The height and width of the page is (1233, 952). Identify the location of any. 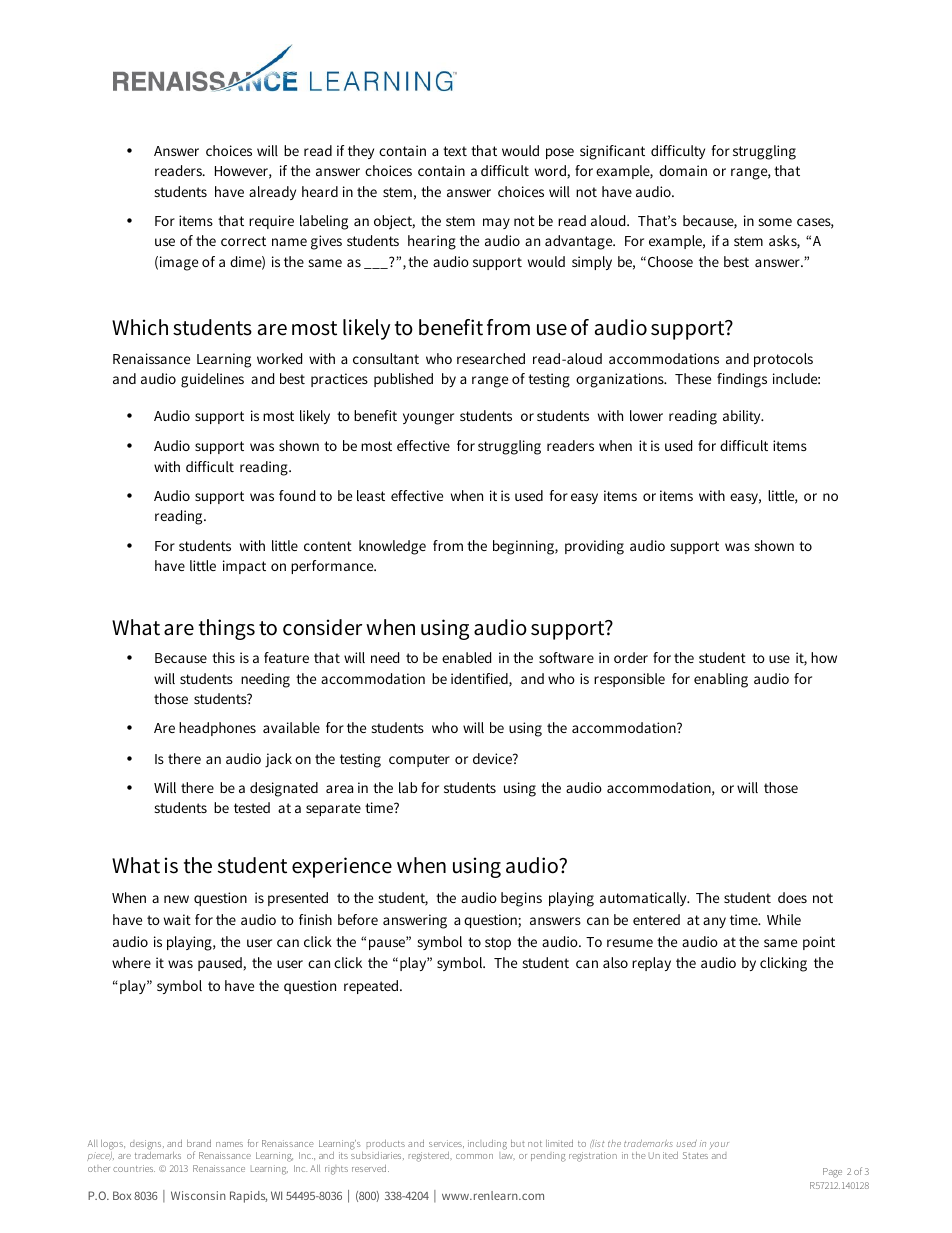
(714, 922).
